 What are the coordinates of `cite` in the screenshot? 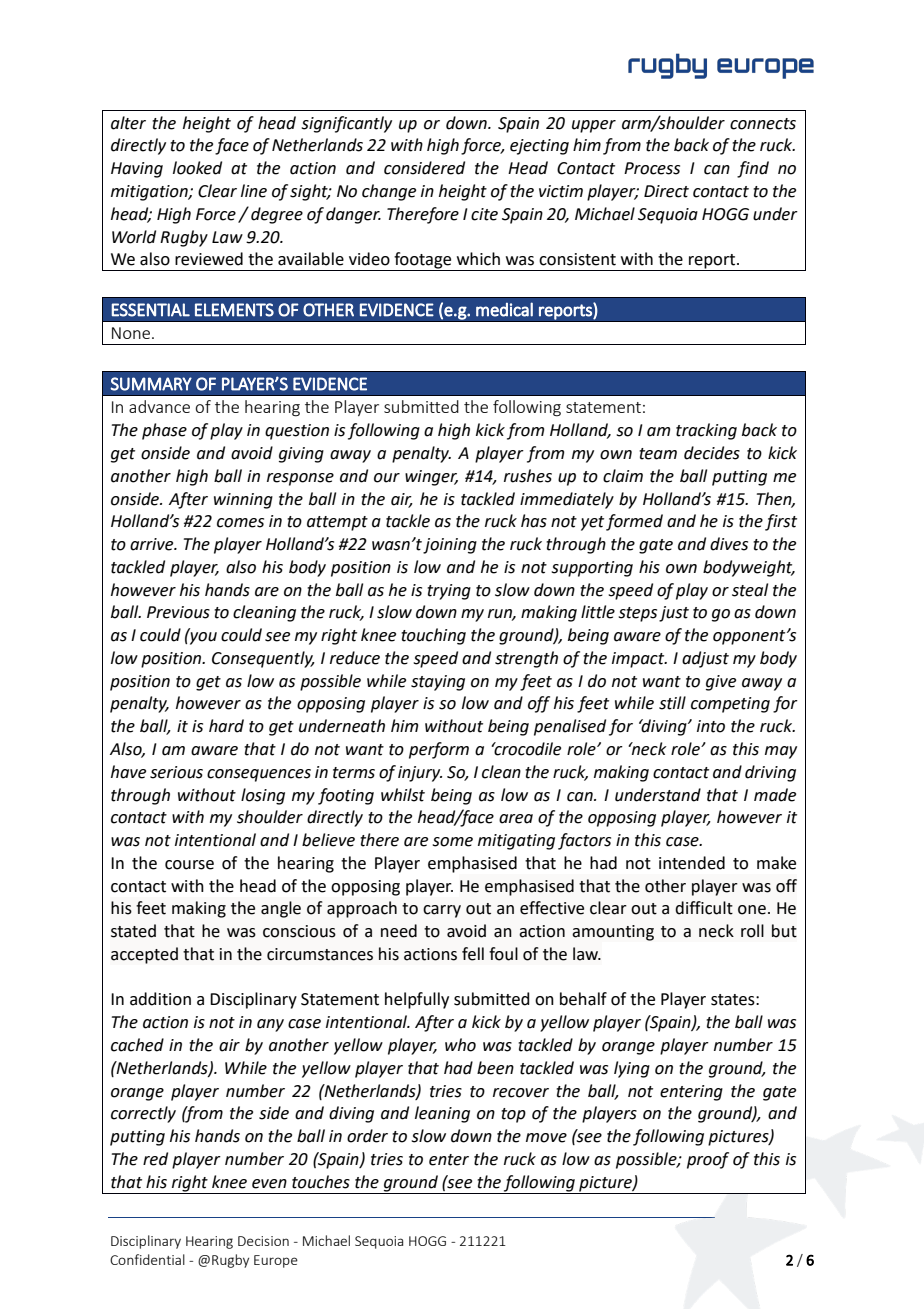 It's located at (484, 214).
